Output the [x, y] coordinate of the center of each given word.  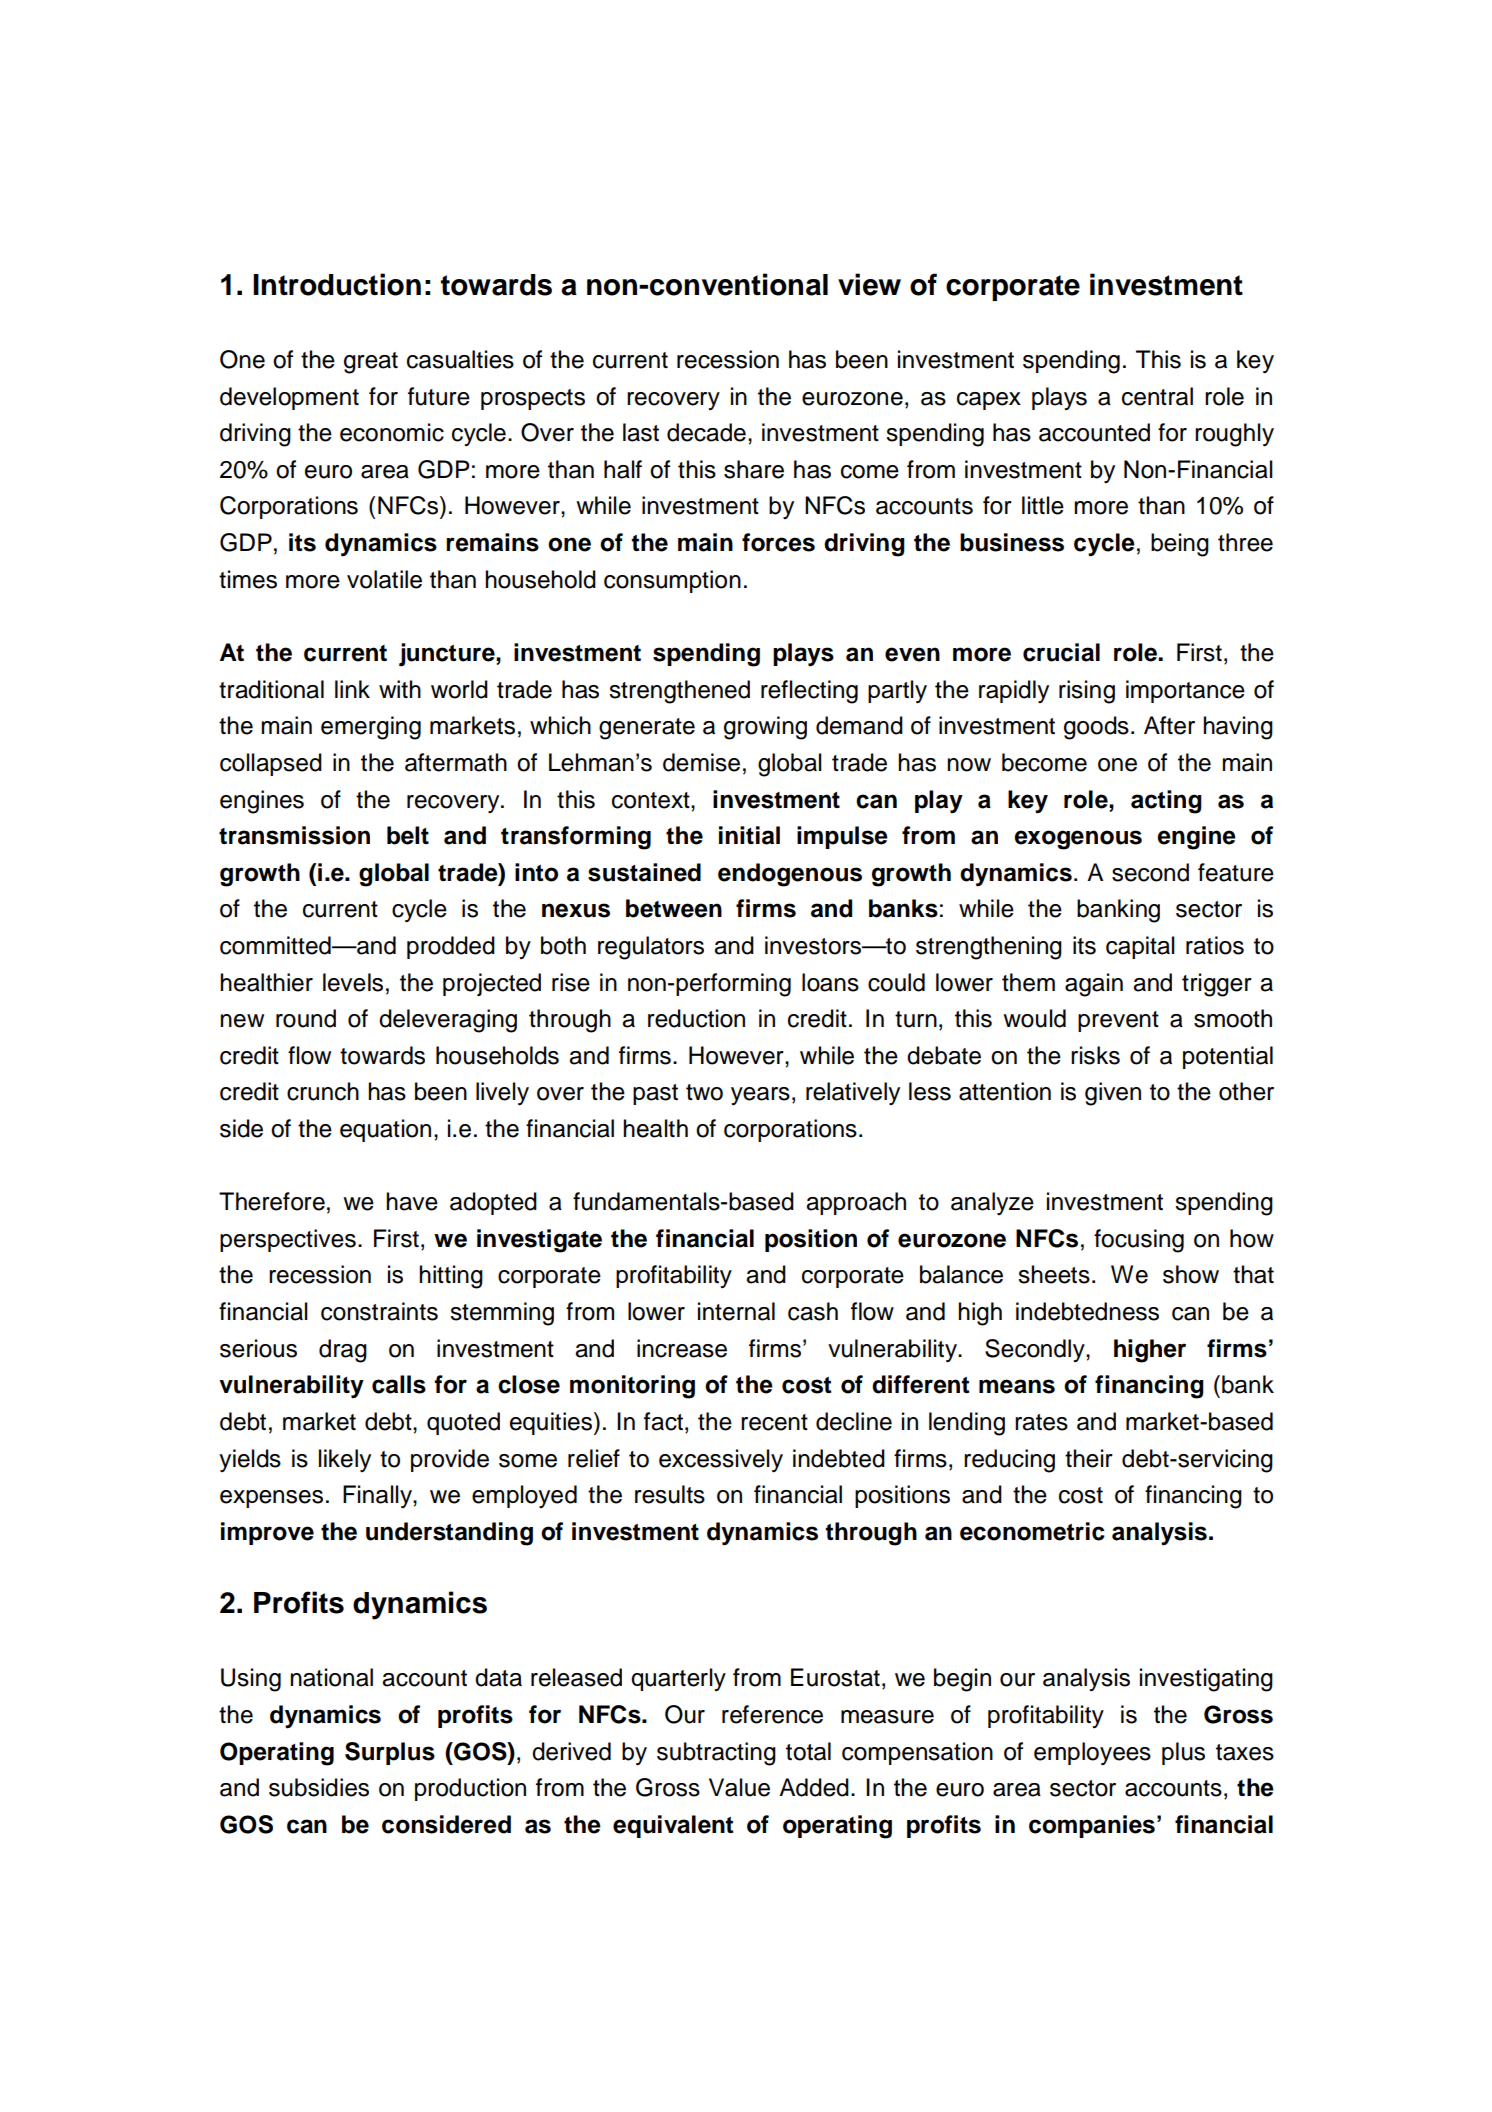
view [869, 284]
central [1157, 396]
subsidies [319, 1787]
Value [739, 1787]
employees [1092, 1753]
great [371, 363]
